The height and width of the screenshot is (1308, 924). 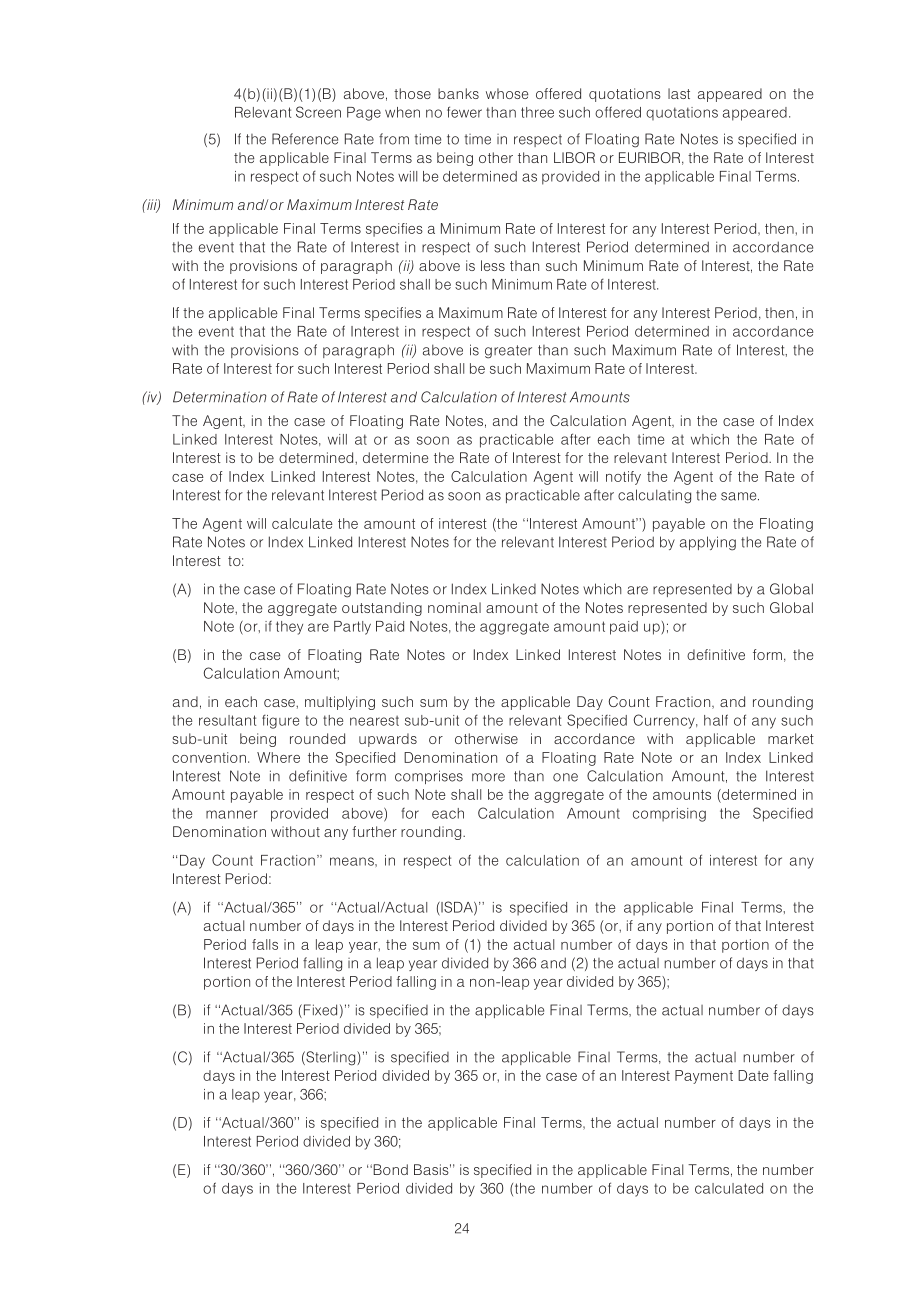 I want to click on last, so click(x=679, y=93).
